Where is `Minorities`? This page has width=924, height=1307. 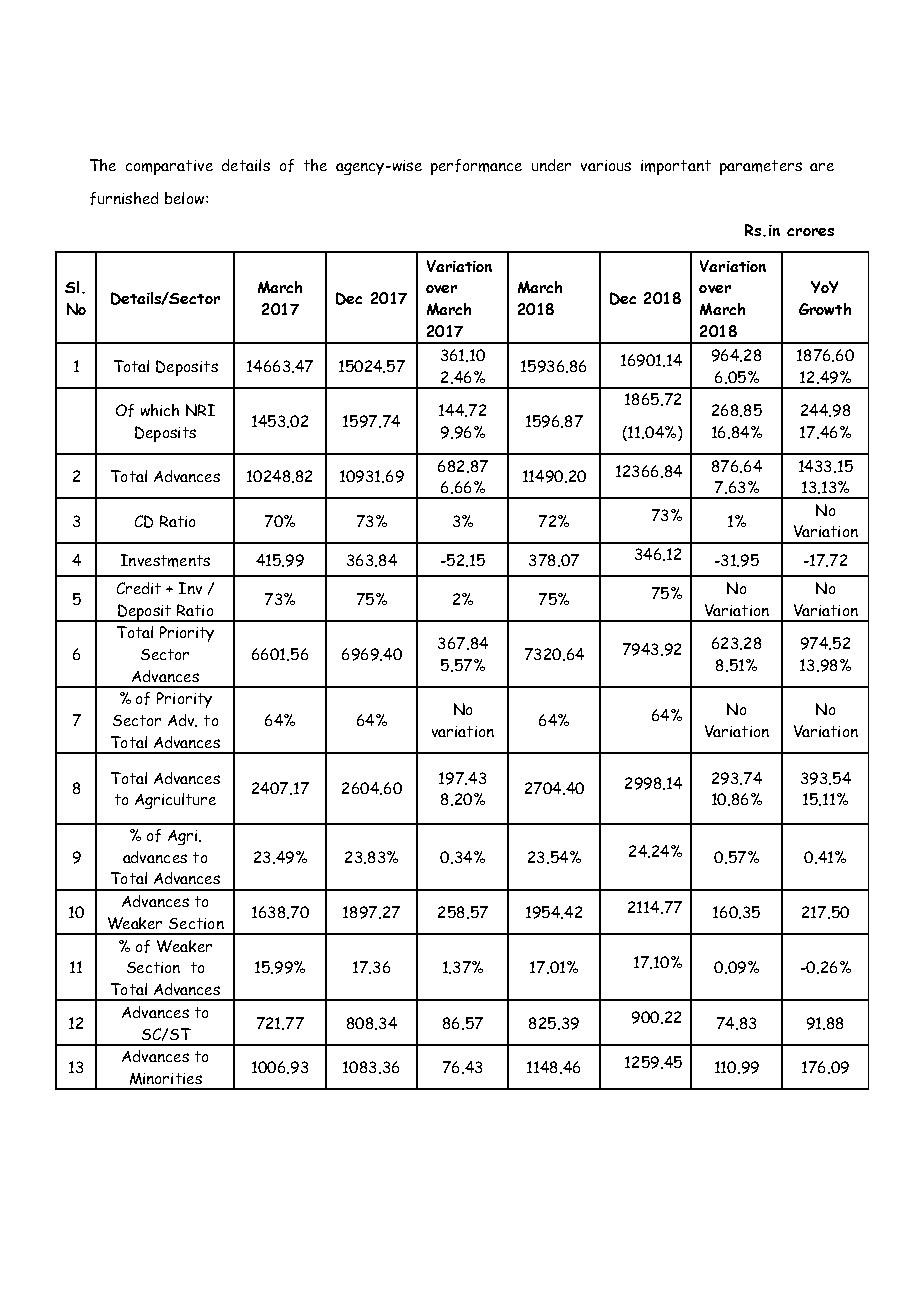
Minorities is located at coordinates (166, 1079).
